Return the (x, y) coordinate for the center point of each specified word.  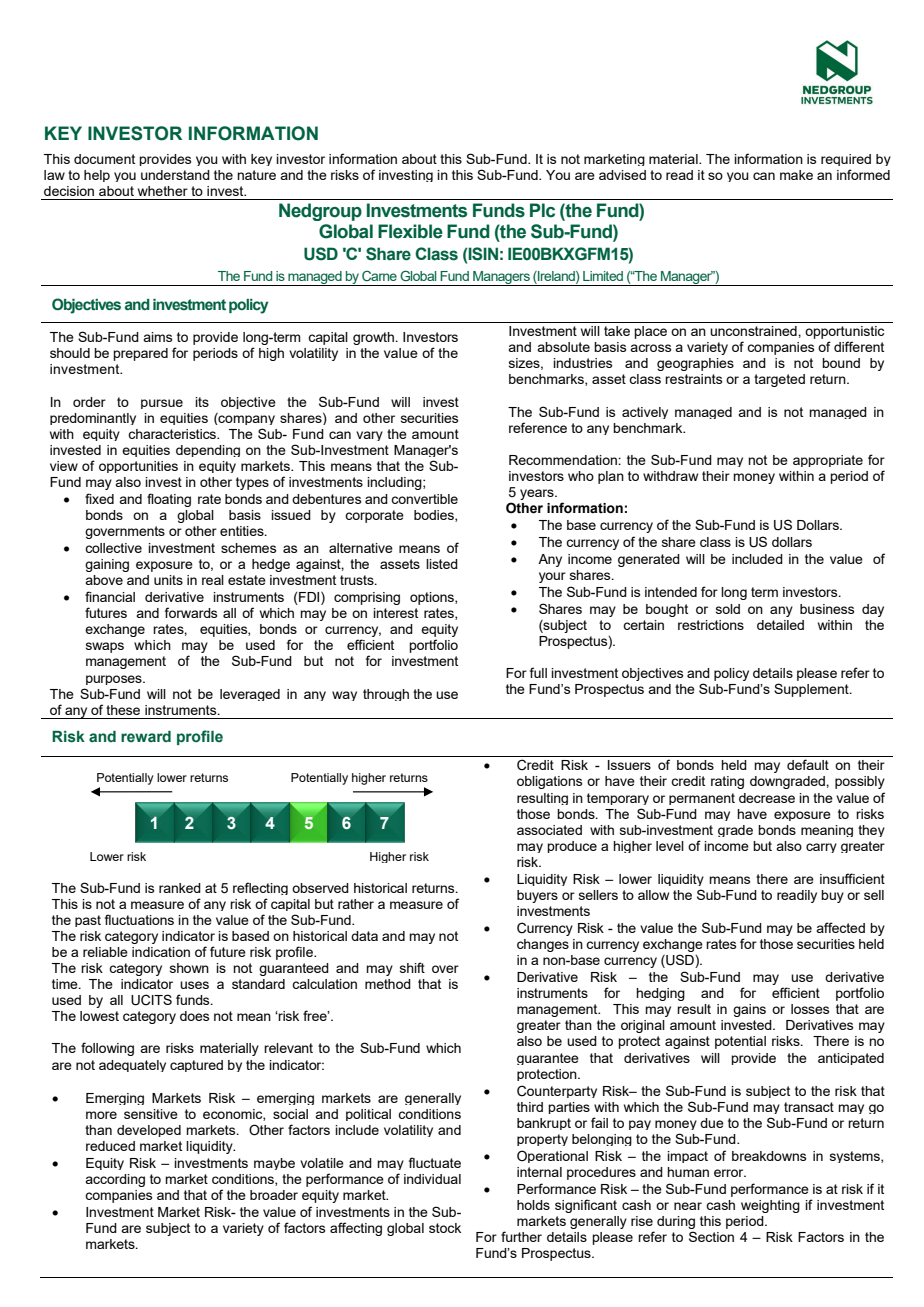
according (115, 1180)
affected (840, 927)
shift (412, 967)
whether (163, 191)
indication (161, 952)
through (386, 695)
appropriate (828, 461)
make (796, 175)
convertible (424, 499)
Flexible (410, 231)
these (123, 710)
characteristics (173, 434)
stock (445, 1228)
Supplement (812, 690)
